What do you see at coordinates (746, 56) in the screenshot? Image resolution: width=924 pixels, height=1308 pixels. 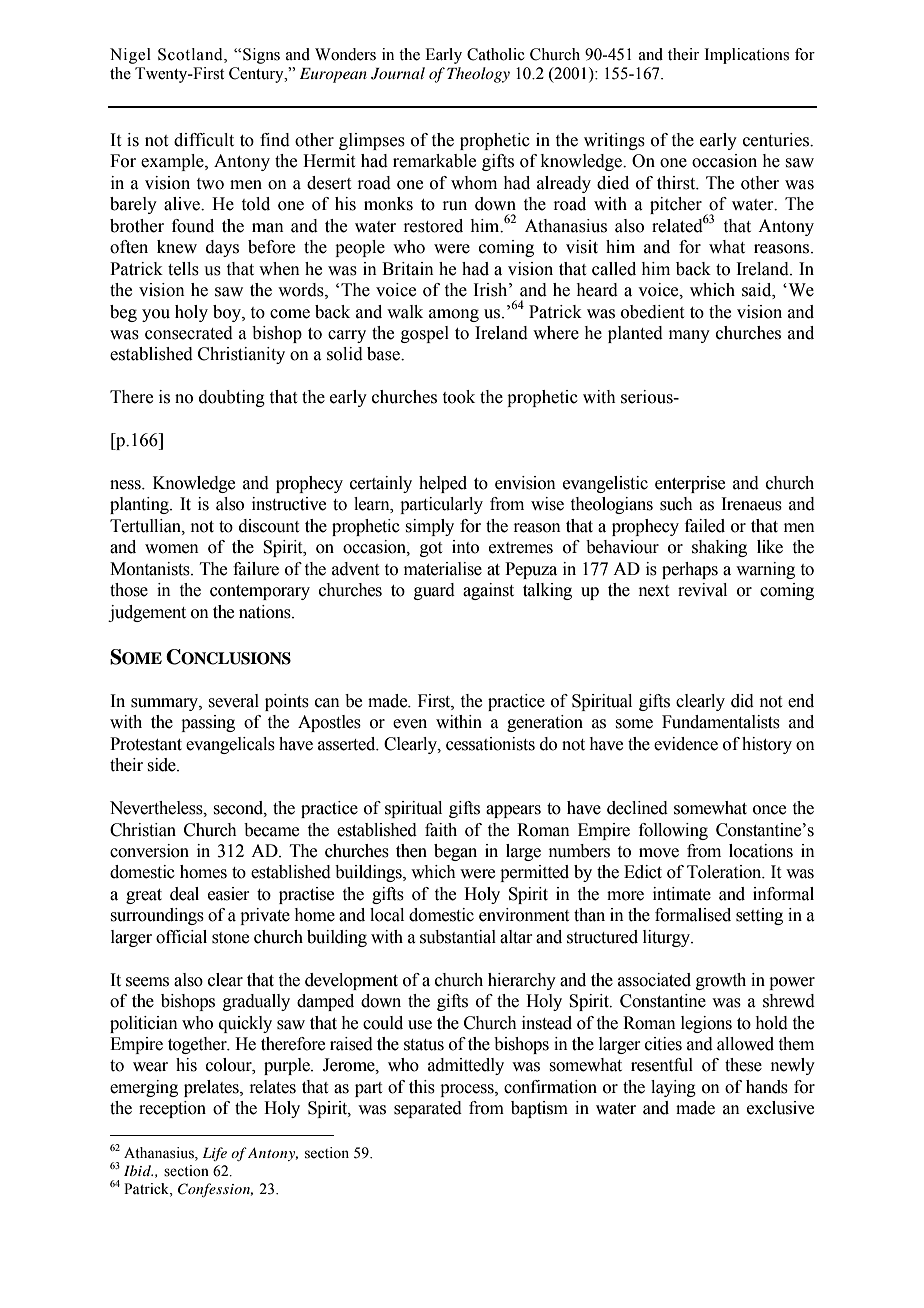 I see `Implications` at bounding box center [746, 56].
